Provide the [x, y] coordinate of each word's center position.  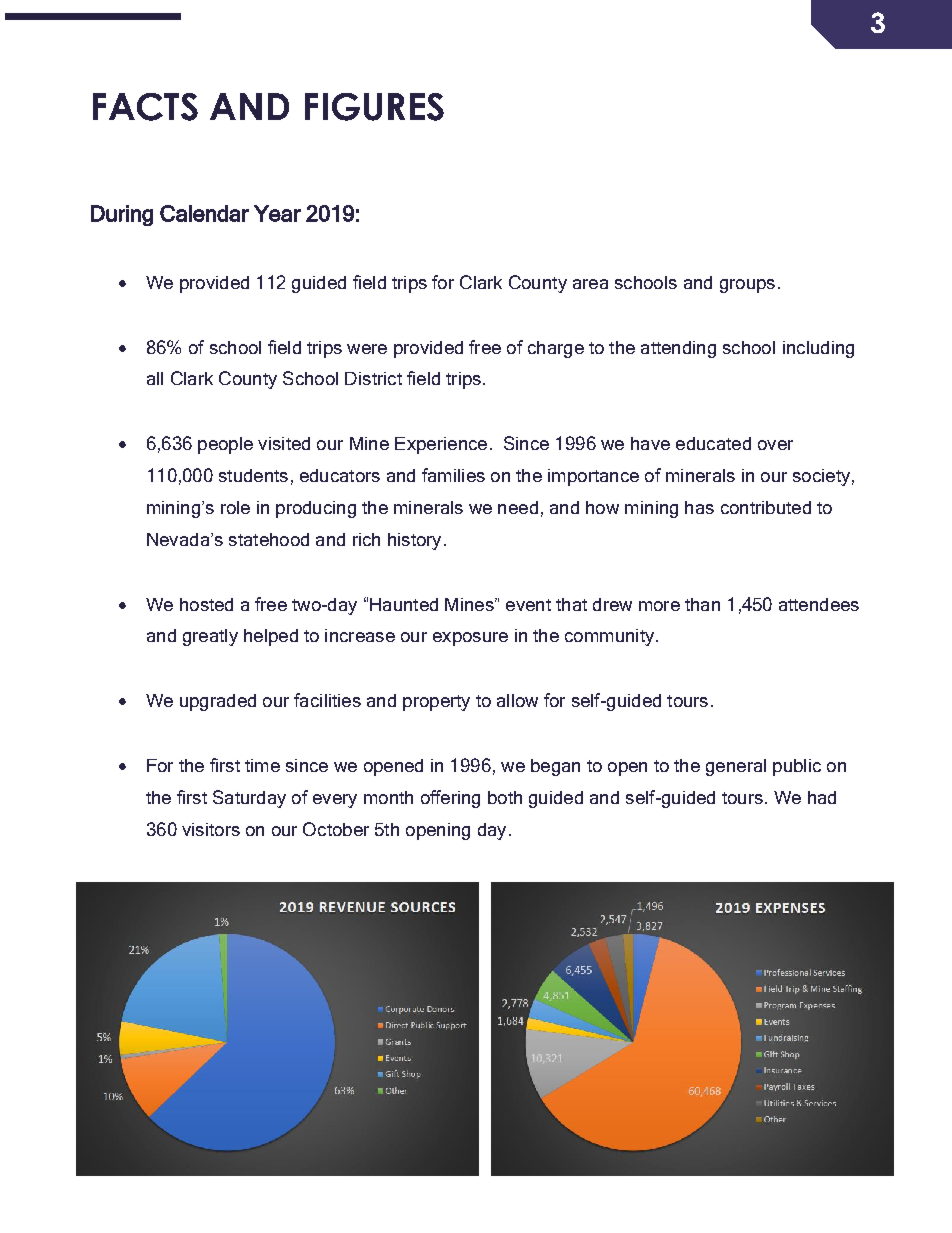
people [225, 445]
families [453, 475]
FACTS [145, 107]
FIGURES [374, 107]
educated [713, 443]
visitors [211, 829]
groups [747, 286]
